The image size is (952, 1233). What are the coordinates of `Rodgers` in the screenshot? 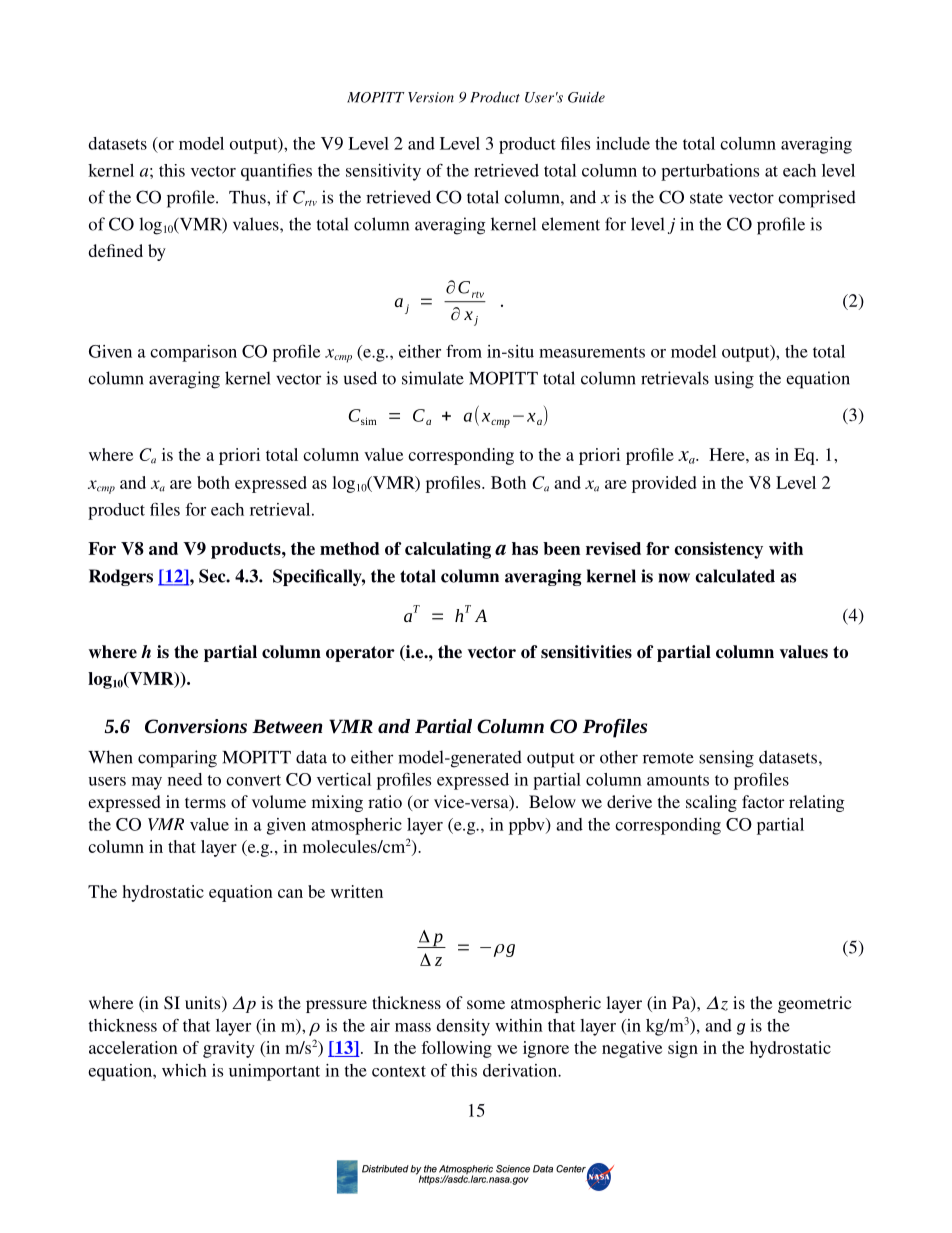 It's located at (121, 577).
